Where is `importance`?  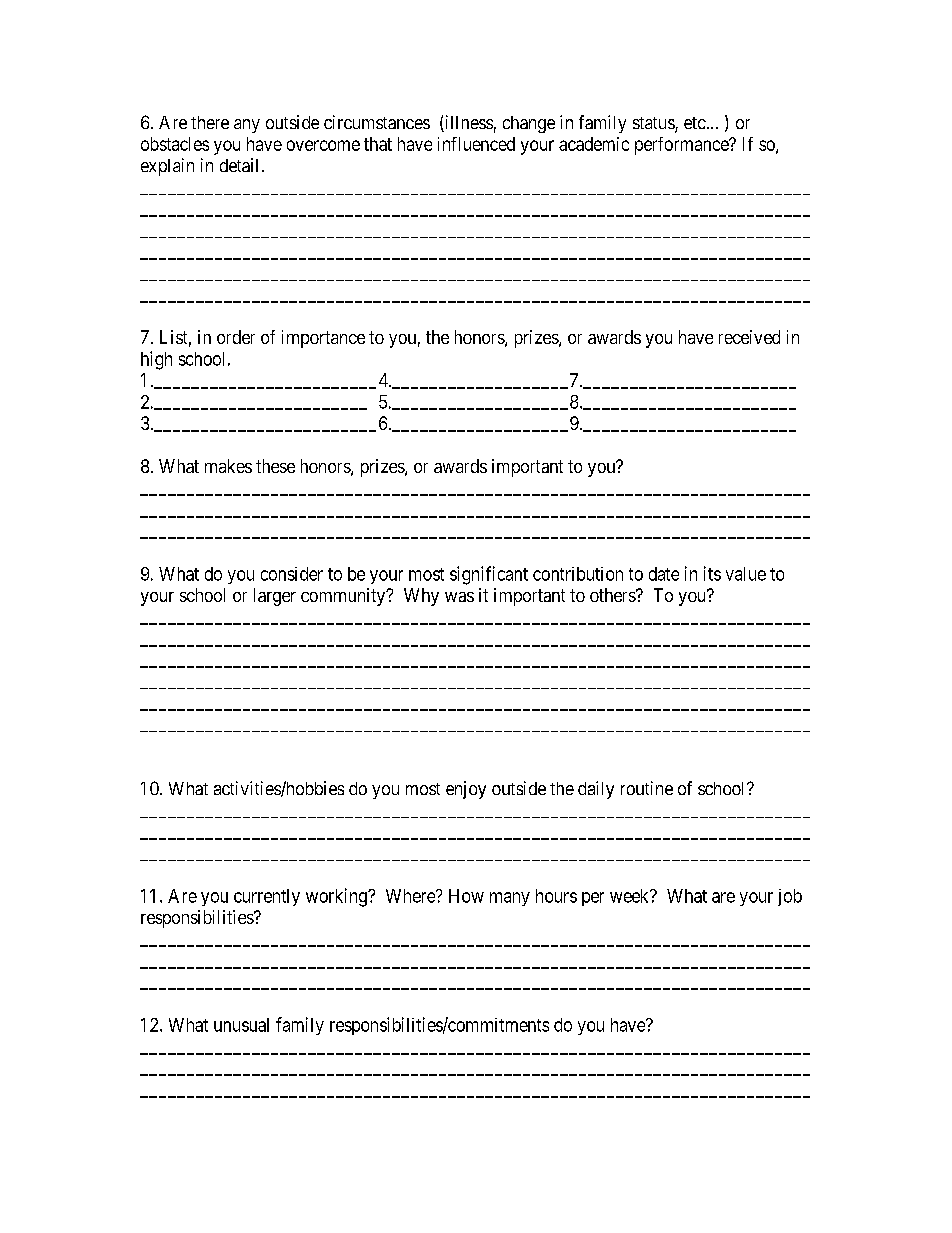 importance is located at coordinates (323, 339).
